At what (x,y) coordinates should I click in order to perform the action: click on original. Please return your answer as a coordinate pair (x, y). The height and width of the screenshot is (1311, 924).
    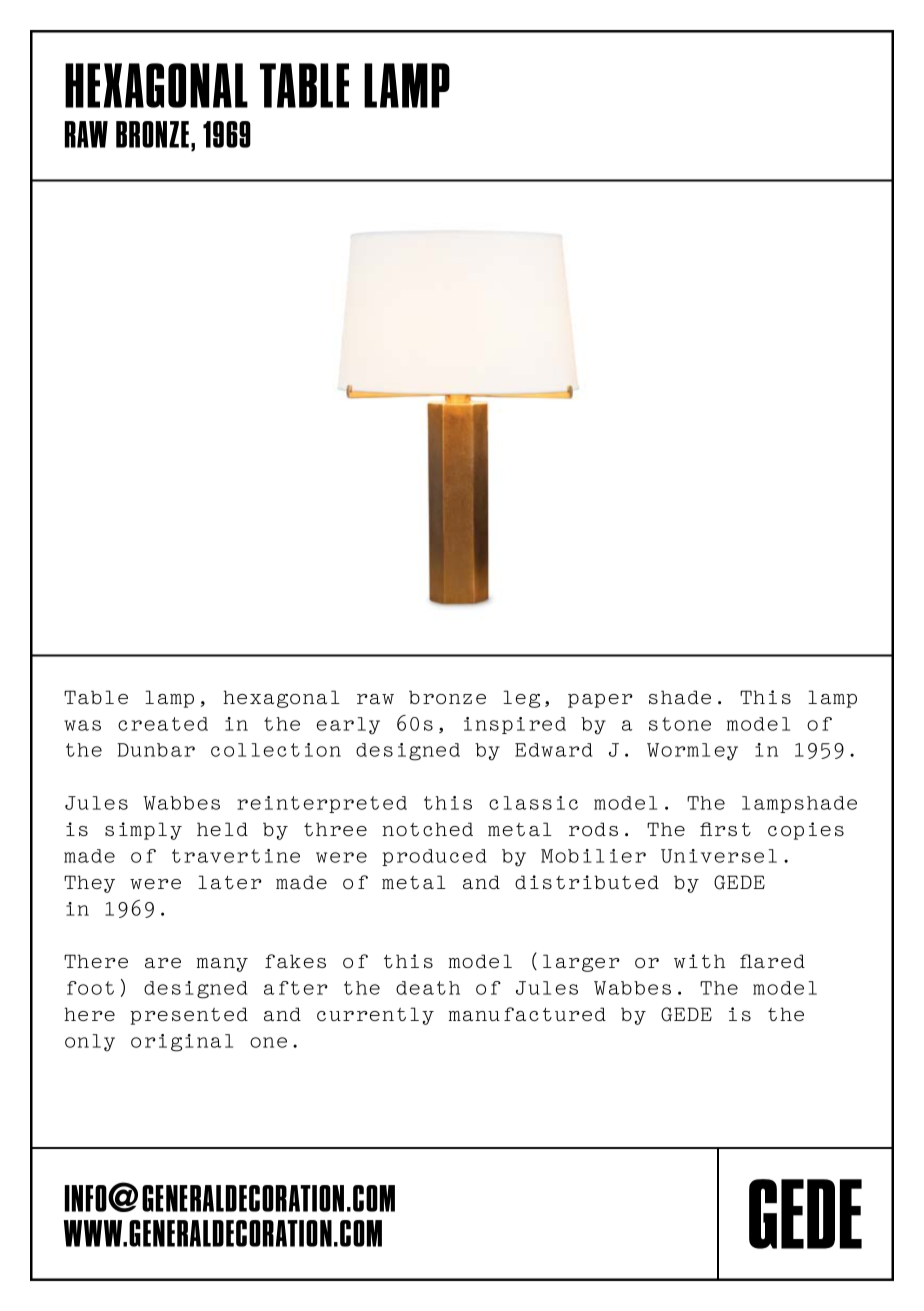
    Looking at the image, I should click on (182, 1043).
